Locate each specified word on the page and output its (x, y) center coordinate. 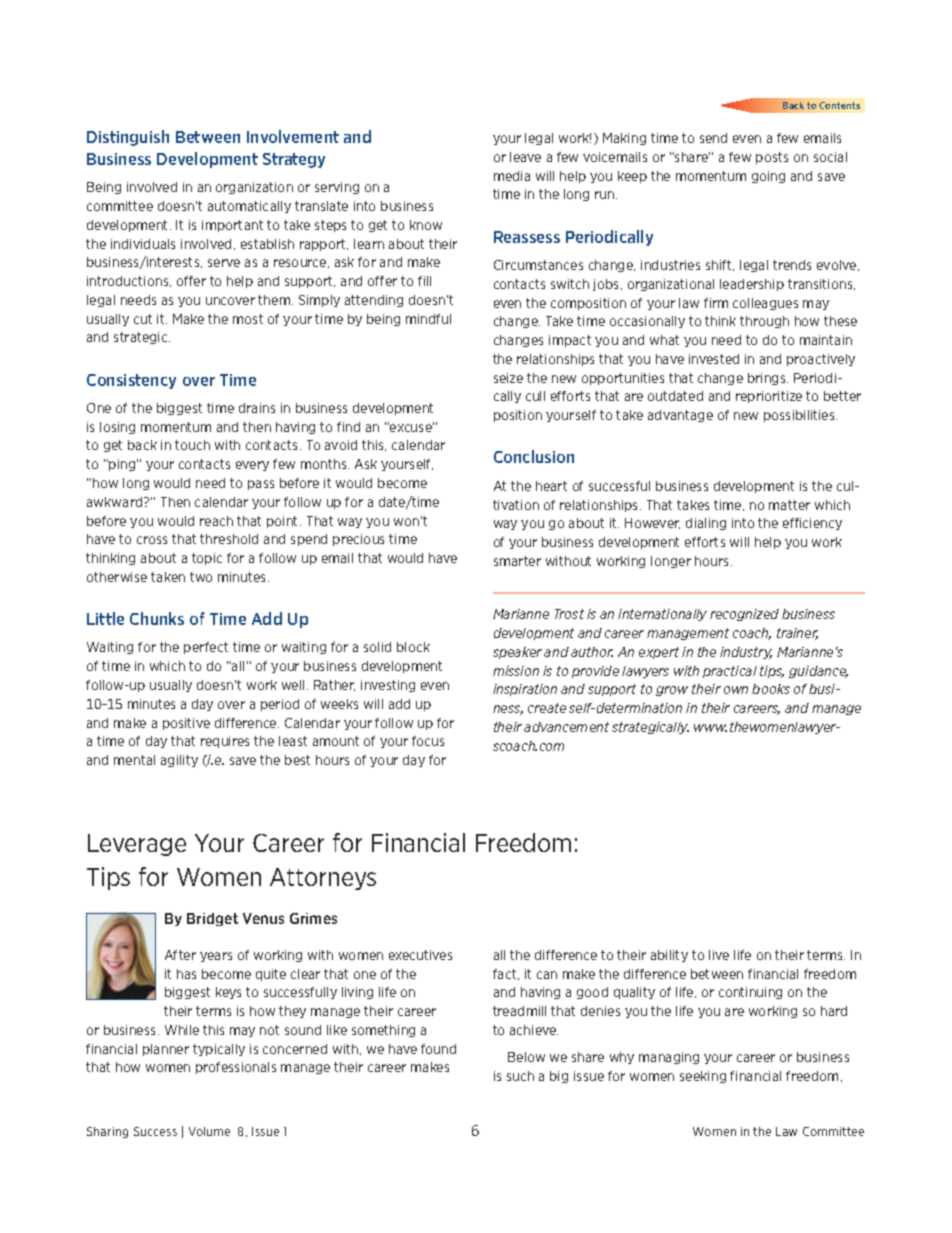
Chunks (157, 618)
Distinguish (128, 138)
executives (420, 955)
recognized (744, 615)
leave (525, 157)
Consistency (131, 381)
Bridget (212, 919)
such (520, 1076)
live (719, 955)
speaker (517, 653)
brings (768, 379)
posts (772, 158)
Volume (209, 1131)
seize (508, 378)
